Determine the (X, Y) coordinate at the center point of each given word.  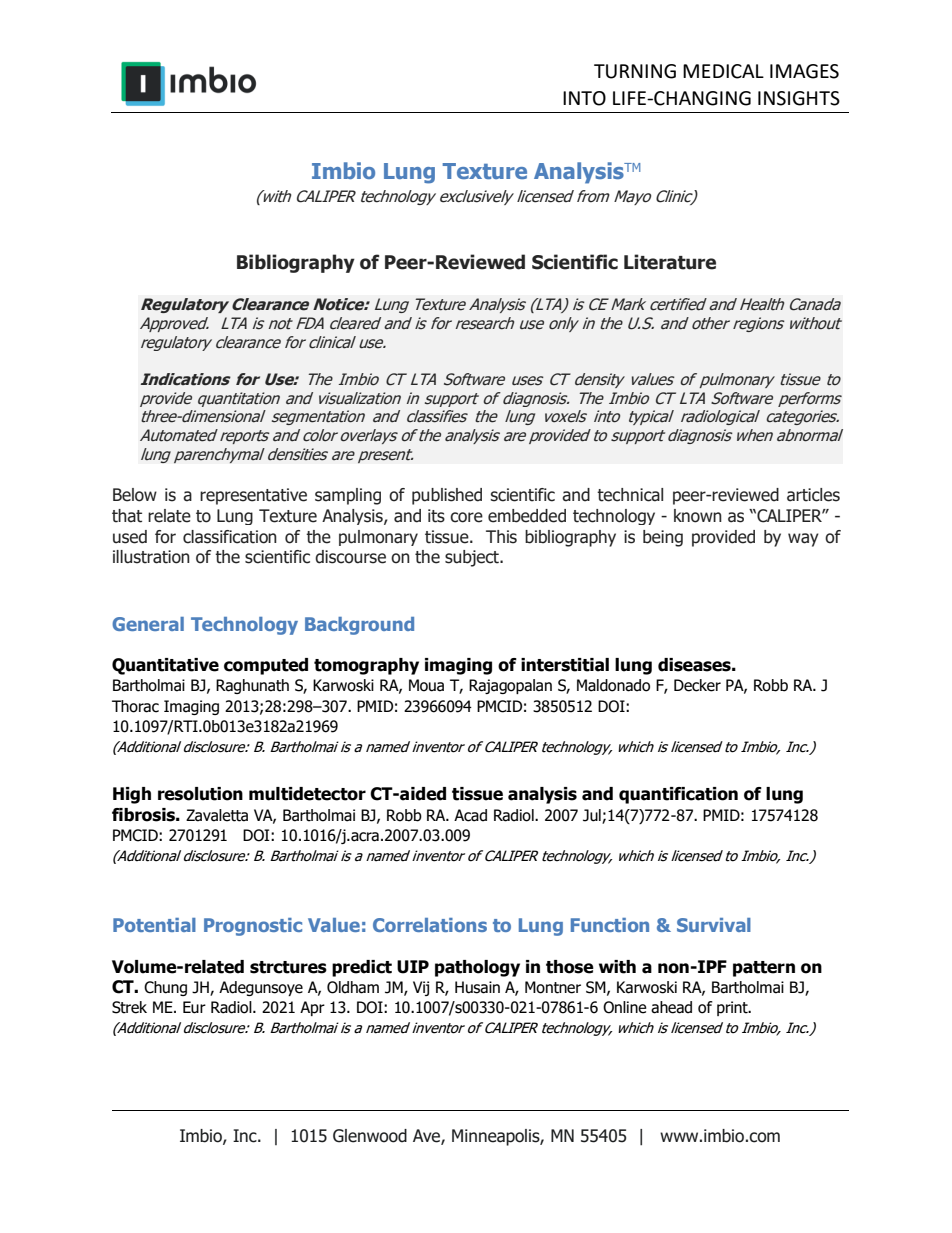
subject (473, 558)
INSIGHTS (799, 98)
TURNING (635, 71)
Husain (477, 987)
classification (230, 537)
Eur (194, 1007)
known (698, 516)
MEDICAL (723, 71)
